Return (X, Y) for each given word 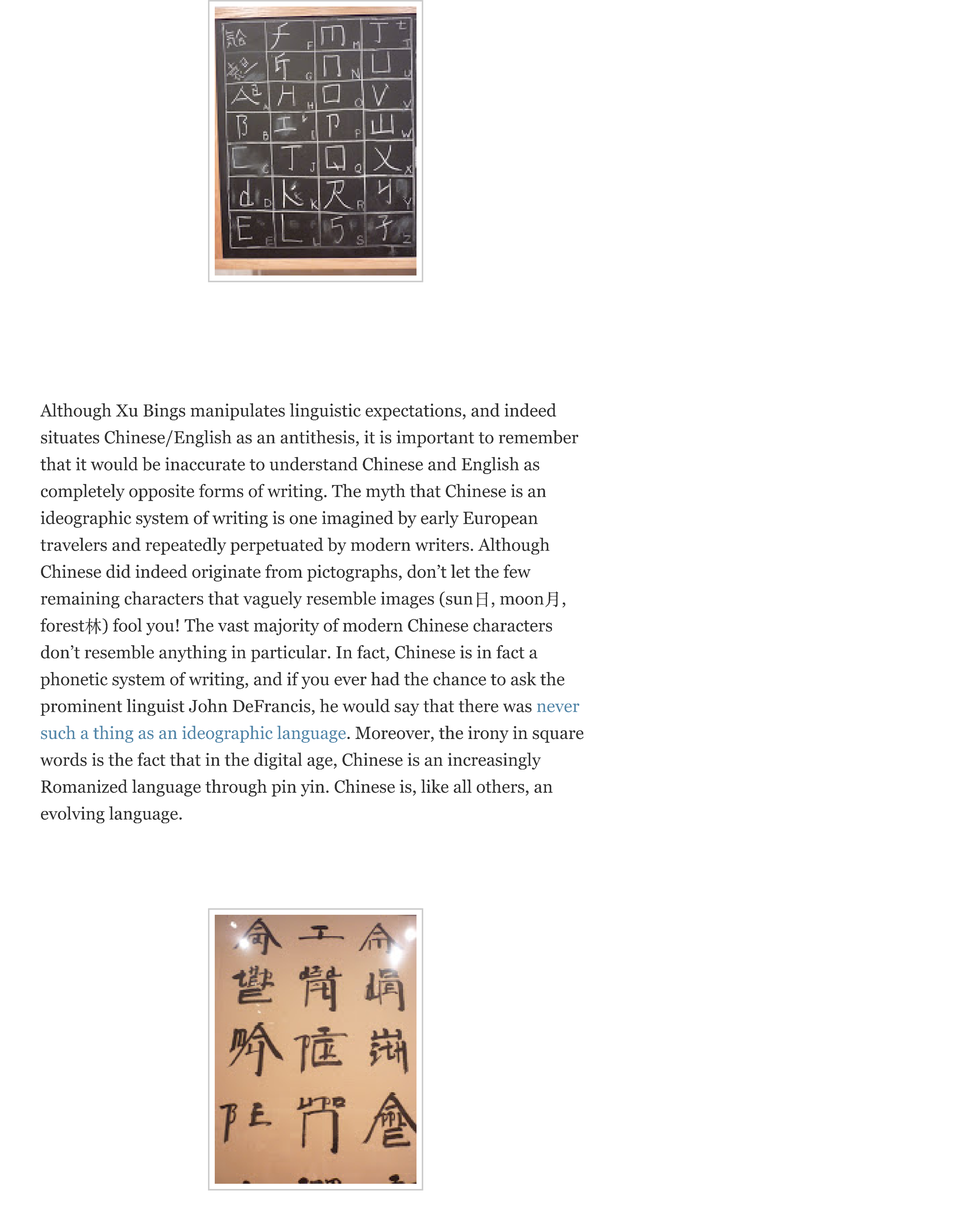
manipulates (237, 412)
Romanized (84, 786)
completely (83, 492)
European (500, 519)
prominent (81, 707)
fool (127, 625)
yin (314, 788)
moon (523, 601)
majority (286, 627)
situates (70, 437)
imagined (358, 519)
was (517, 708)
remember (538, 437)
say (406, 709)
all (463, 786)
